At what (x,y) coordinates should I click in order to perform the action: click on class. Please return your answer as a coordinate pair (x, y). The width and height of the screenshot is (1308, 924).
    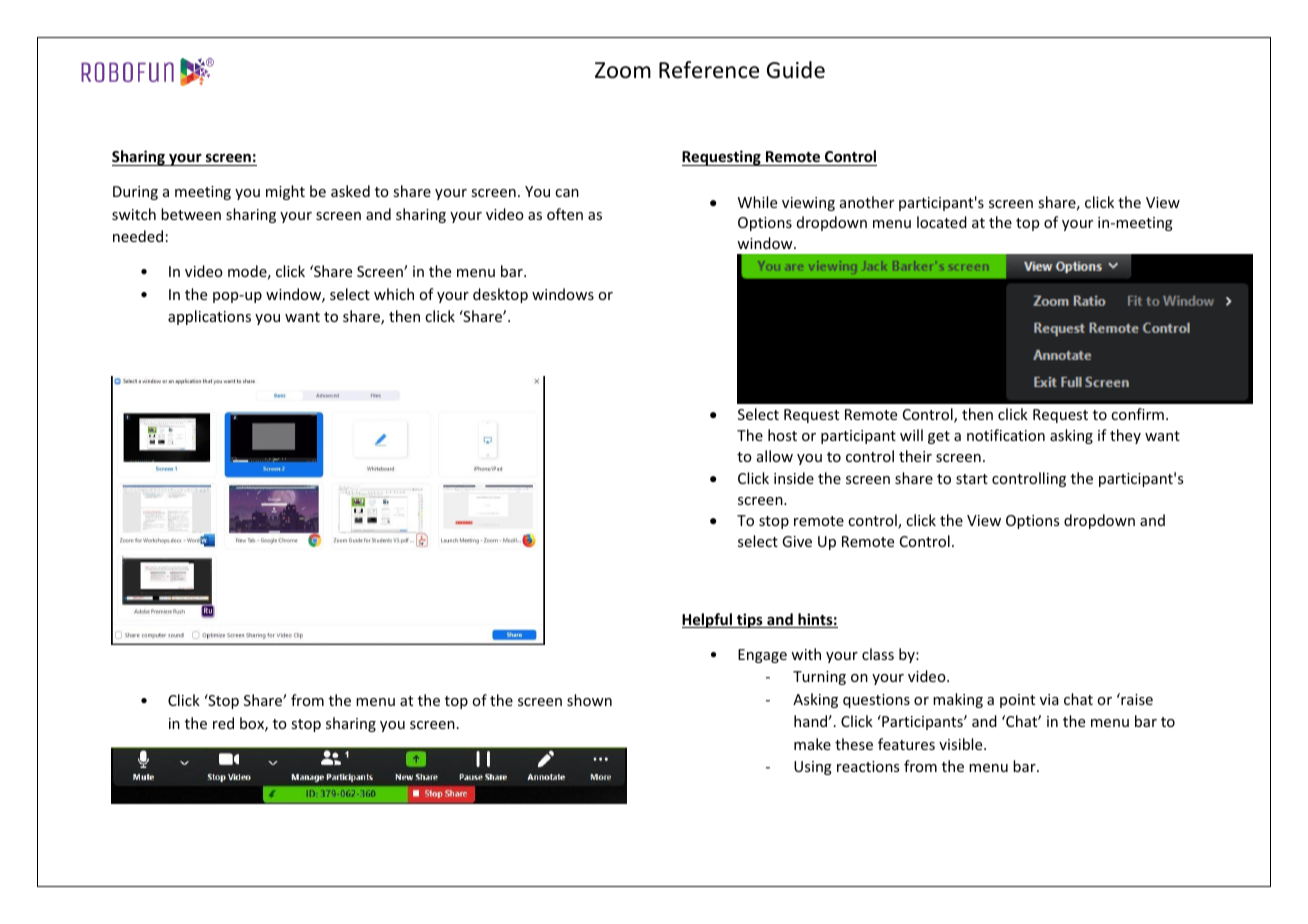
    Looking at the image, I should click on (878, 654).
